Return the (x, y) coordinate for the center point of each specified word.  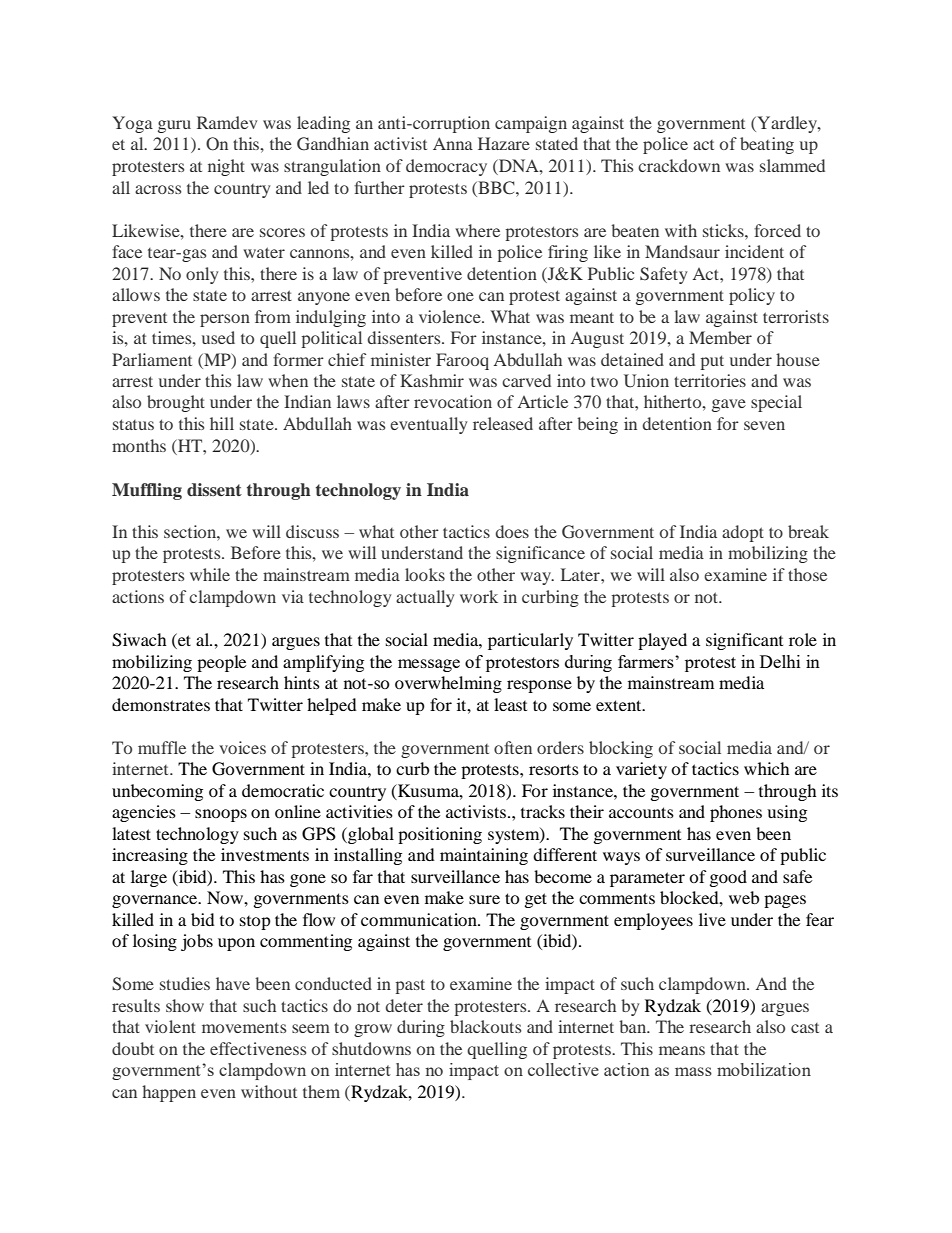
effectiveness (258, 1048)
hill (222, 423)
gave (729, 405)
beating (767, 145)
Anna (453, 143)
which (767, 768)
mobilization (764, 1069)
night (226, 167)
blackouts (485, 1026)
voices (242, 747)
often (513, 747)
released (503, 423)
